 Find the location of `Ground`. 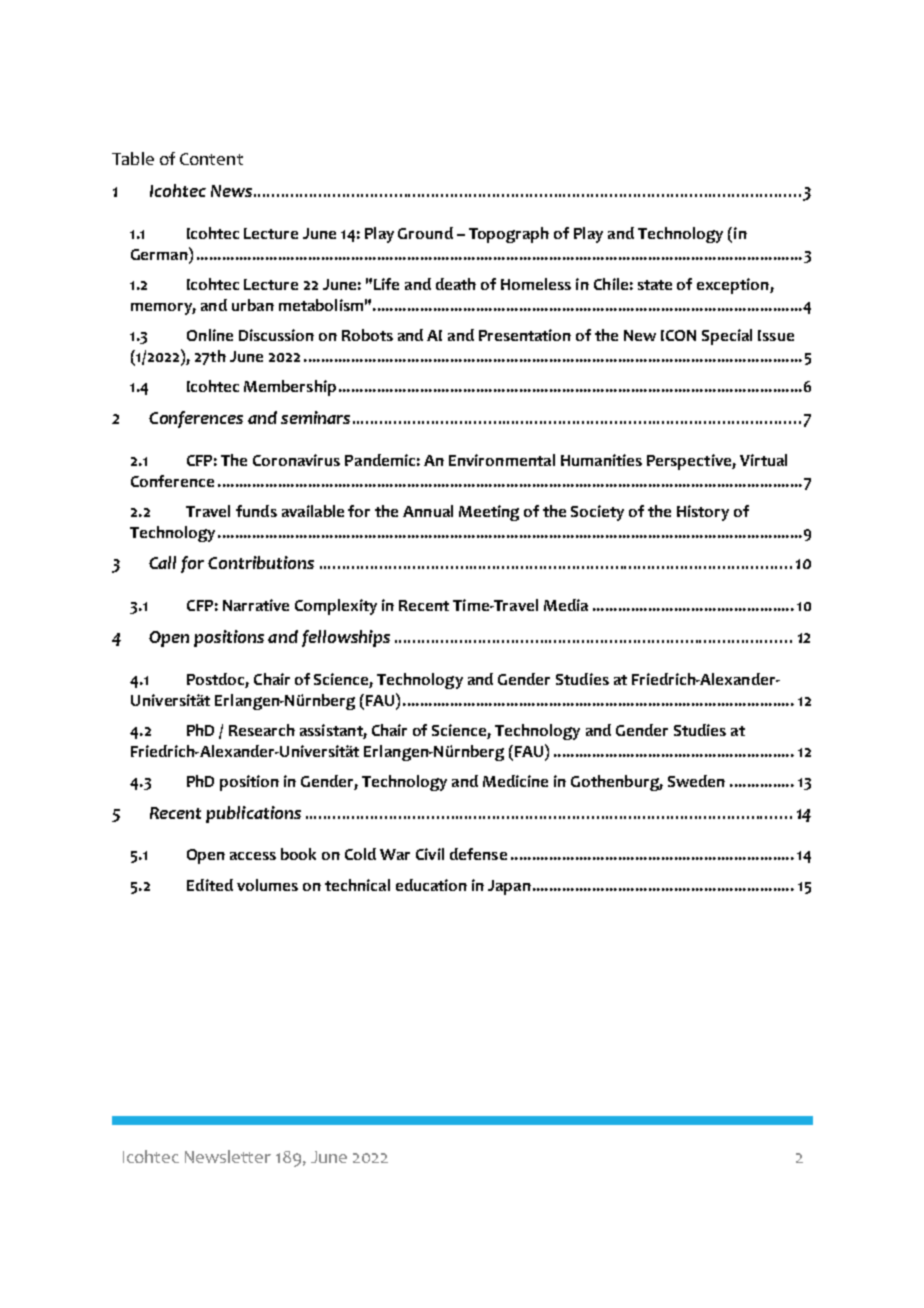

Ground is located at coordinates (425, 233).
